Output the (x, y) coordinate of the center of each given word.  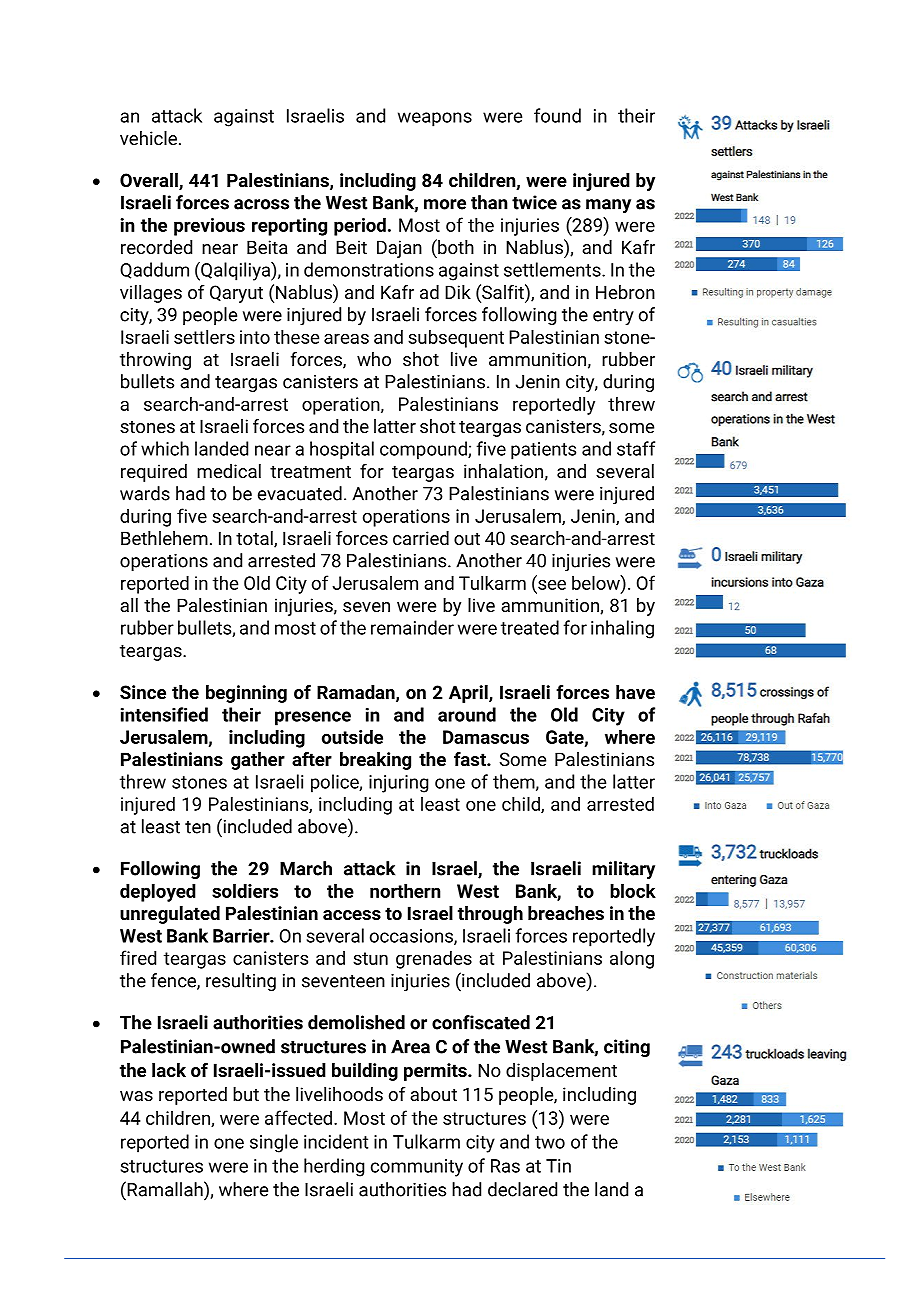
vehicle (148, 138)
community (417, 1168)
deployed (158, 892)
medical (229, 471)
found (557, 115)
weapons (435, 119)
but (246, 1094)
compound (424, 450)
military (623, 870)
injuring (398, 784)
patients (543, 451)
